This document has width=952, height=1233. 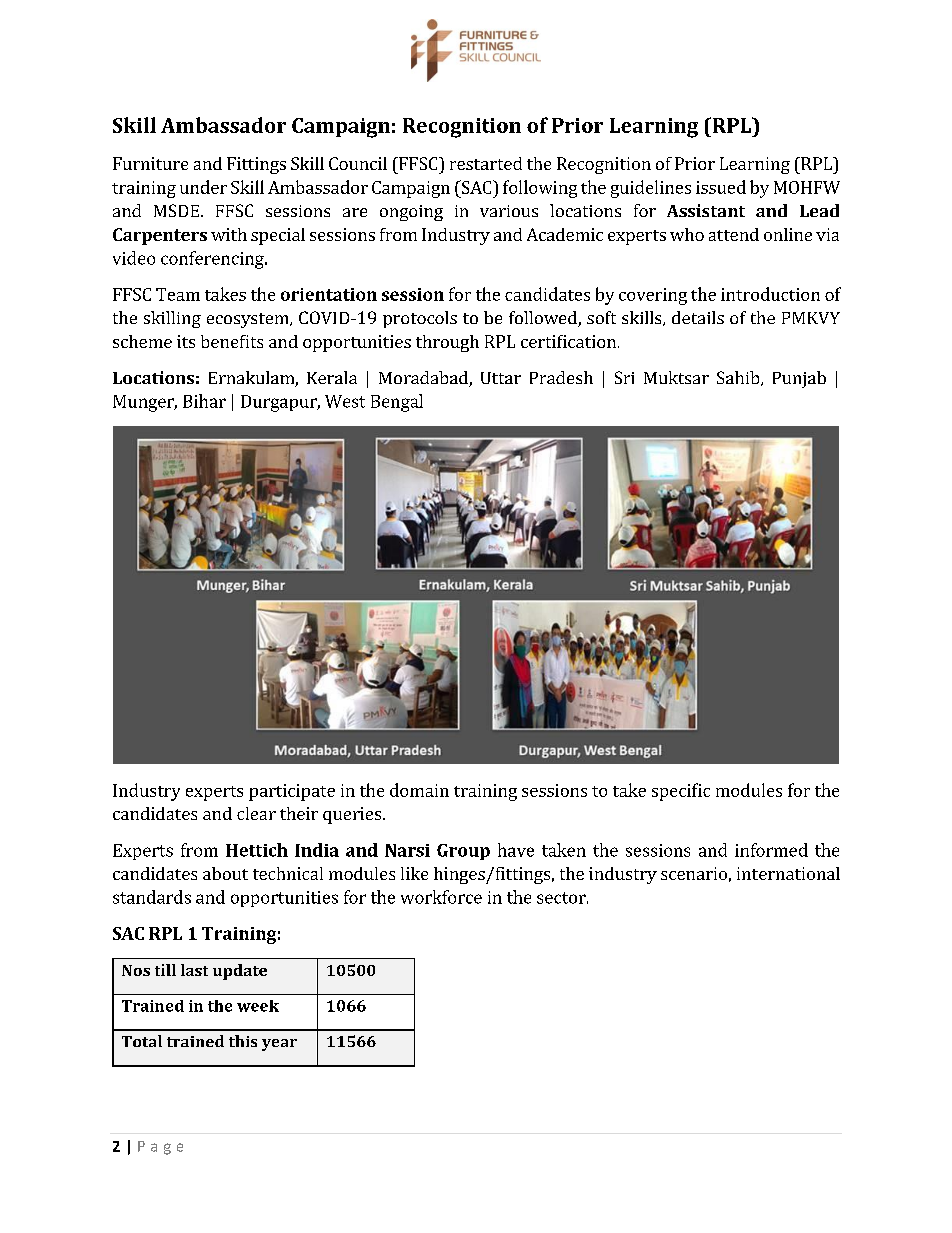 I want to click on domain, so click(x=419, y=790).
